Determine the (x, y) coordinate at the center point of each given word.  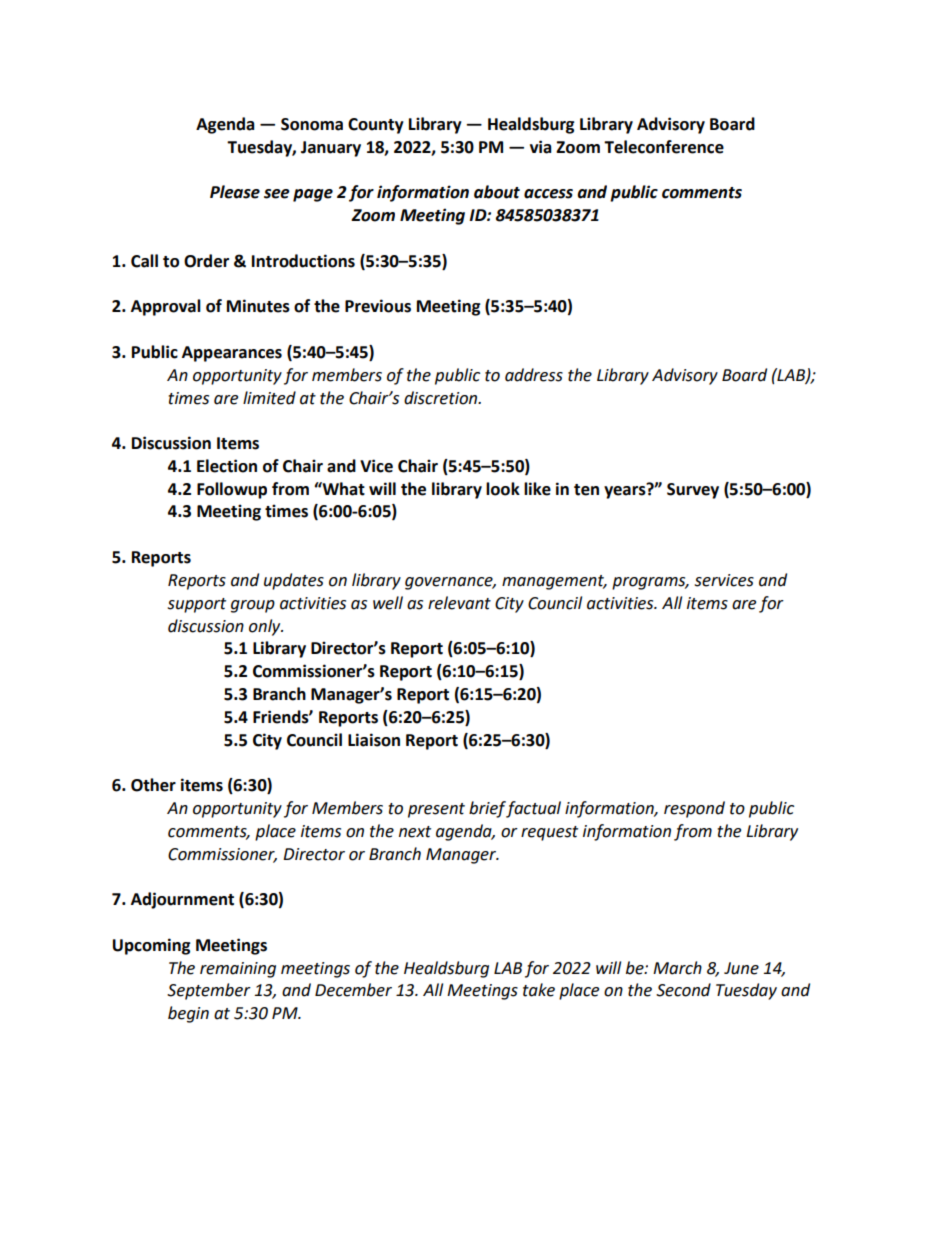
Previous (378, 306)
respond (694, 809)
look (503, 489)
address (534, 375)
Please (235, 192)
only (266, 627)
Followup (232, 490)
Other (153, 785)
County (376, 126)
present (436, 810)
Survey (693, 491)
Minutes (258, 306)
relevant (459, 603)
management (554, 582)
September (209, 991)
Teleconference (664, 147)
